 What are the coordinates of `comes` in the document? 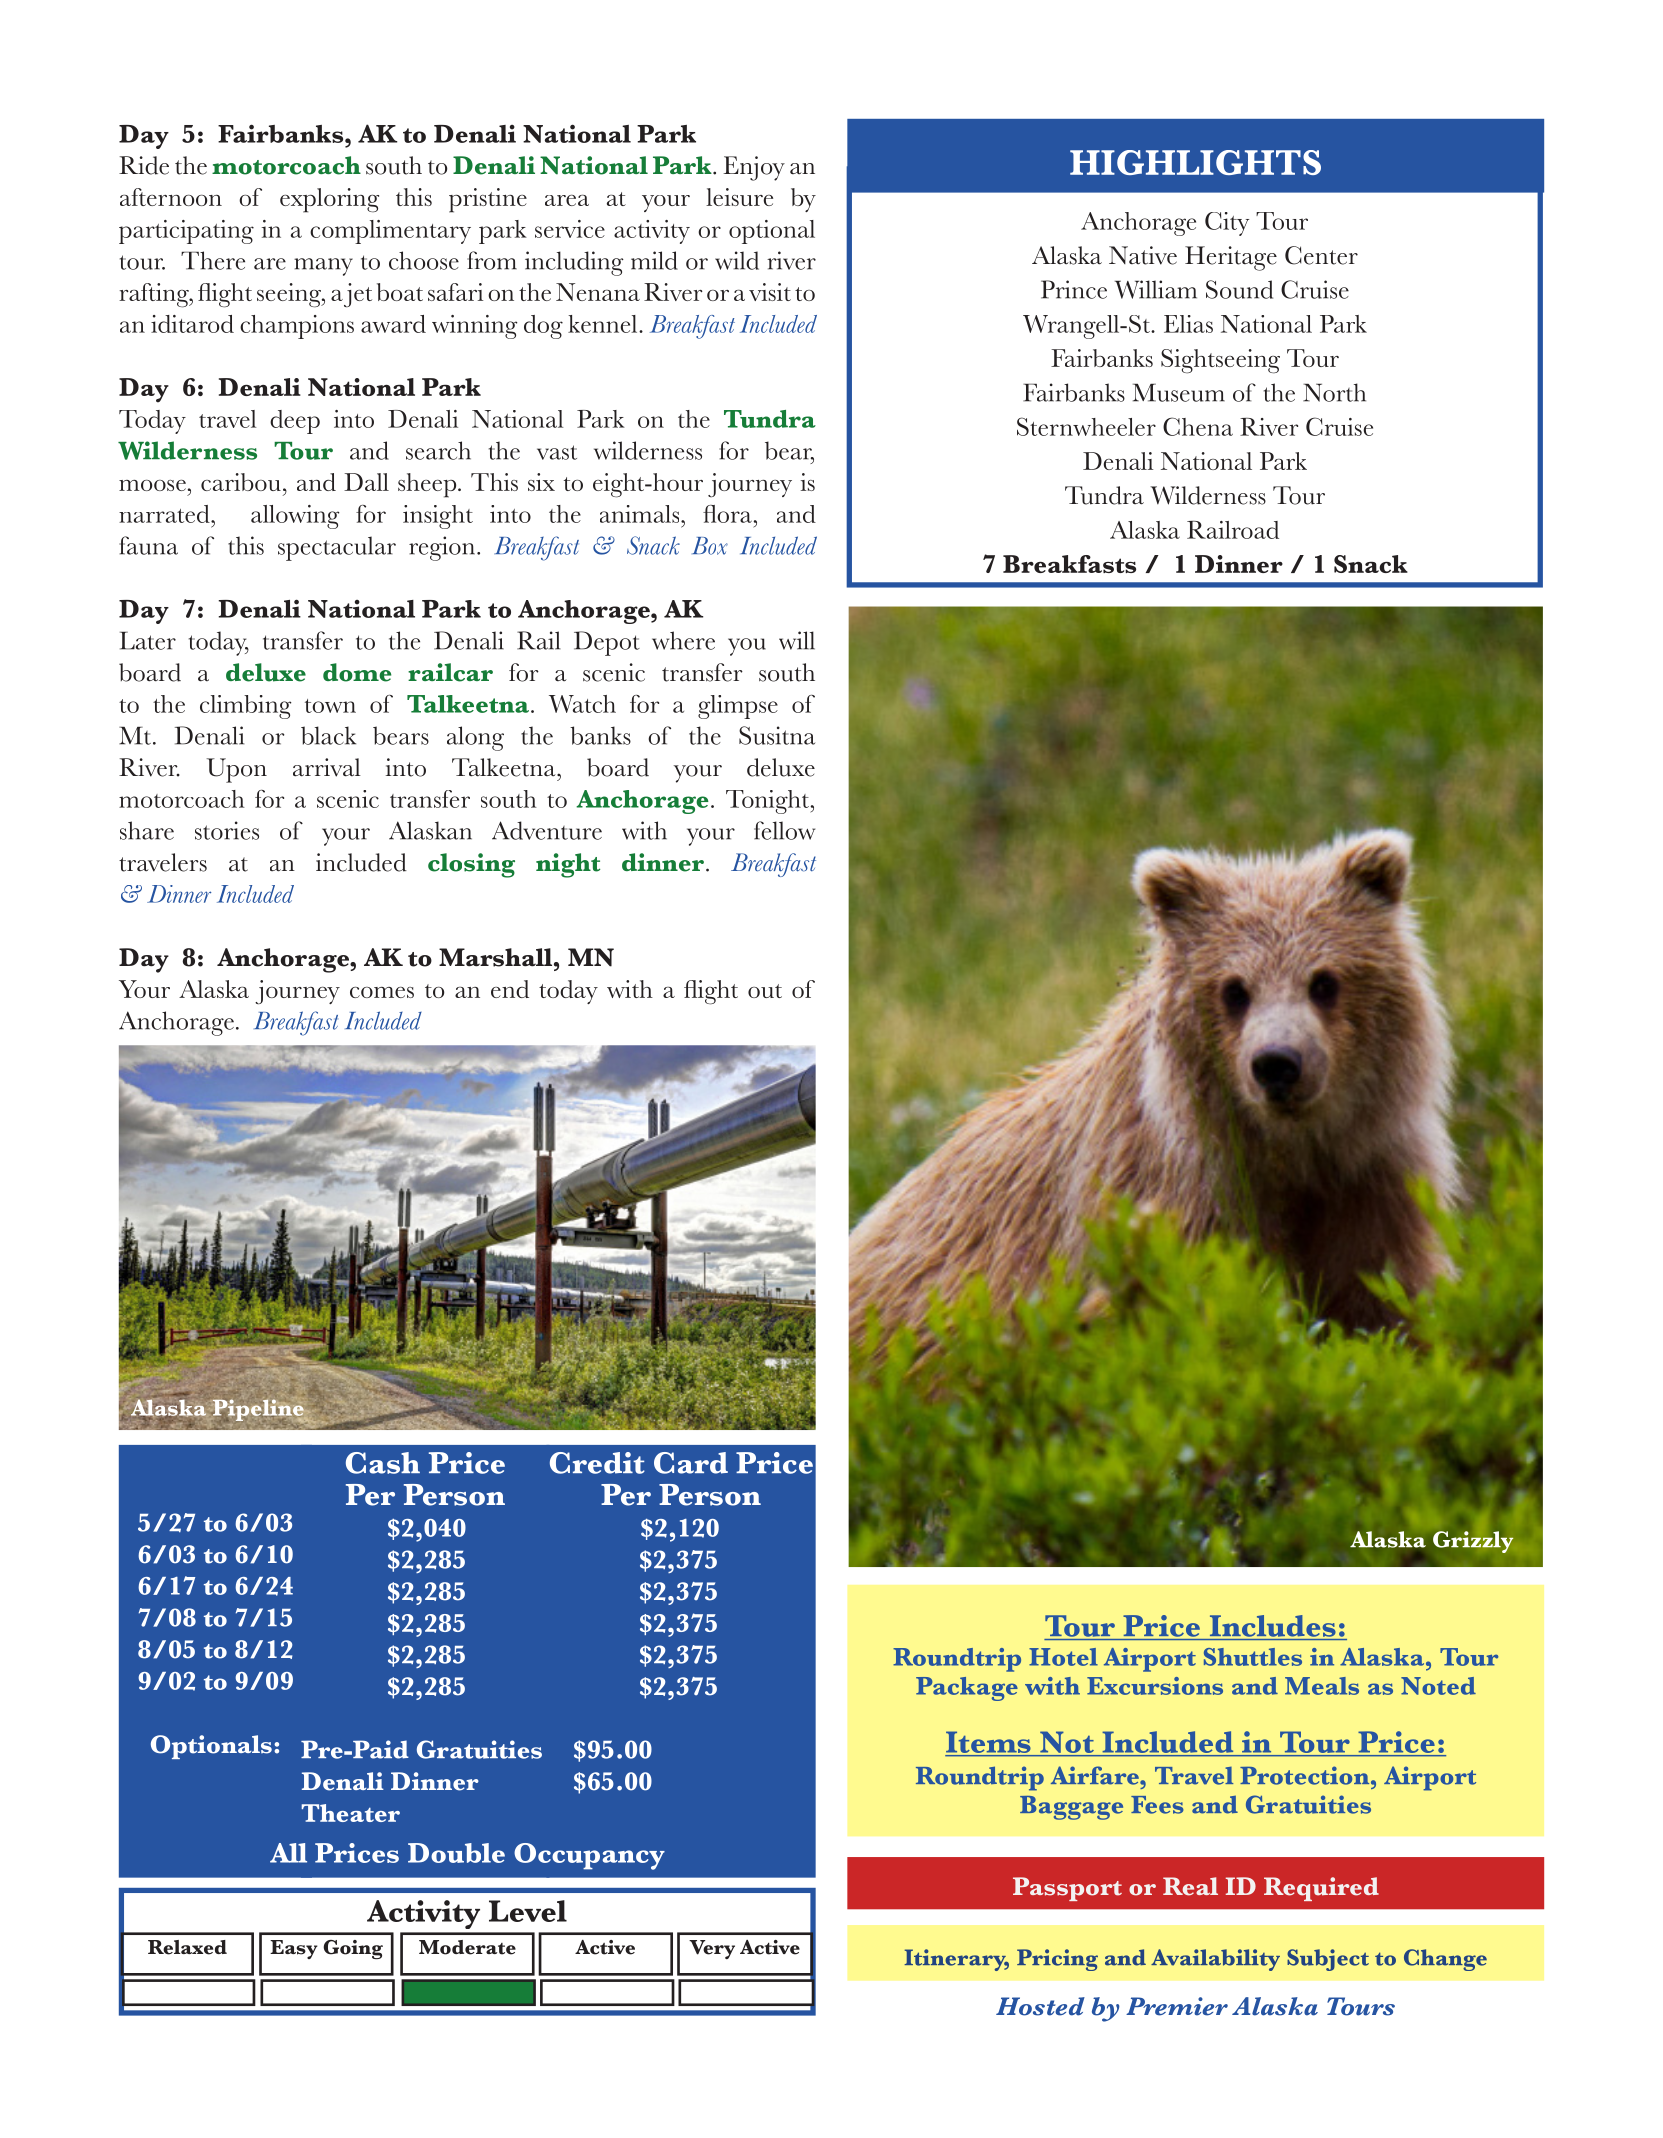 It's located at (382, 992).
